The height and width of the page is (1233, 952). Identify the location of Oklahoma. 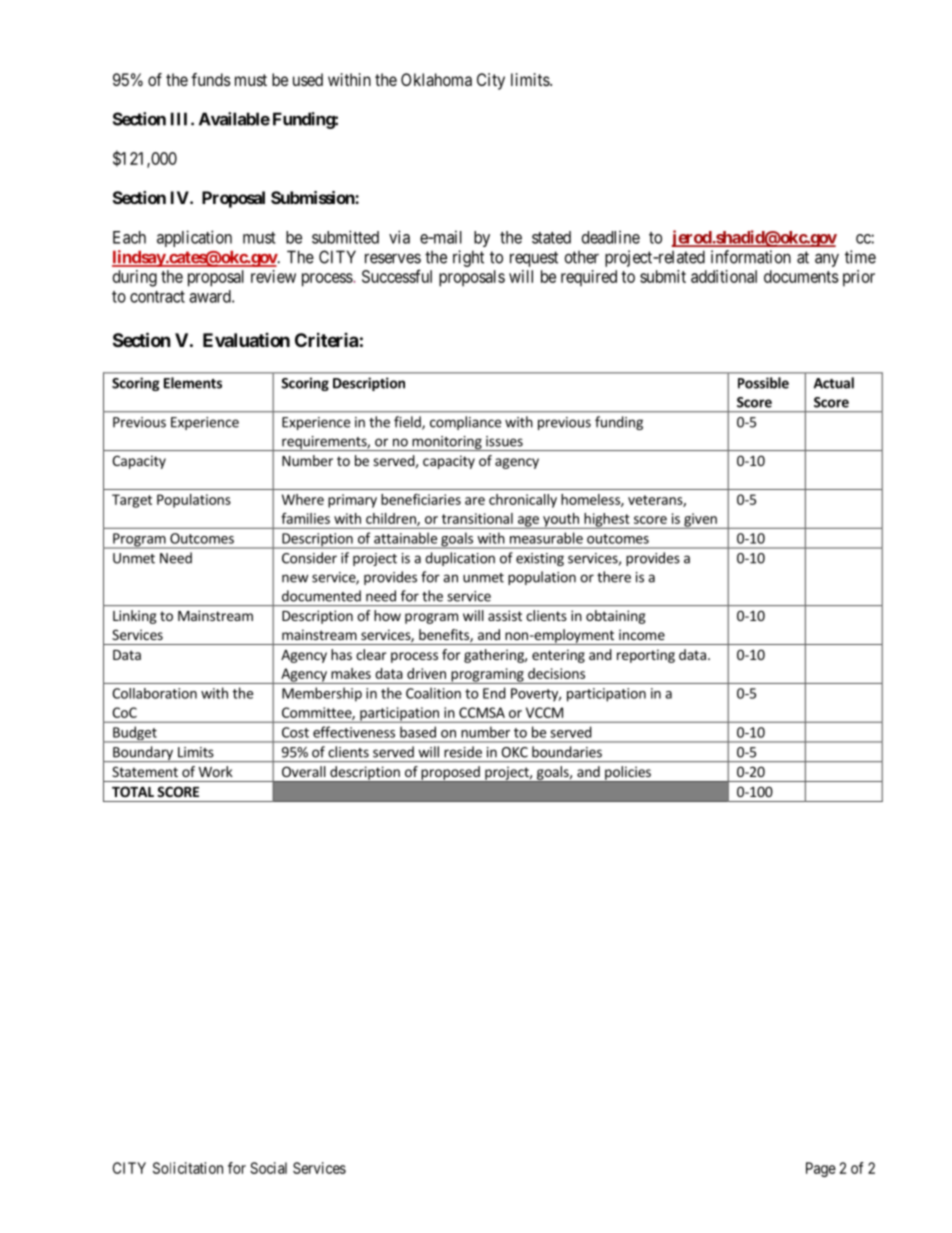
(436, 79).
